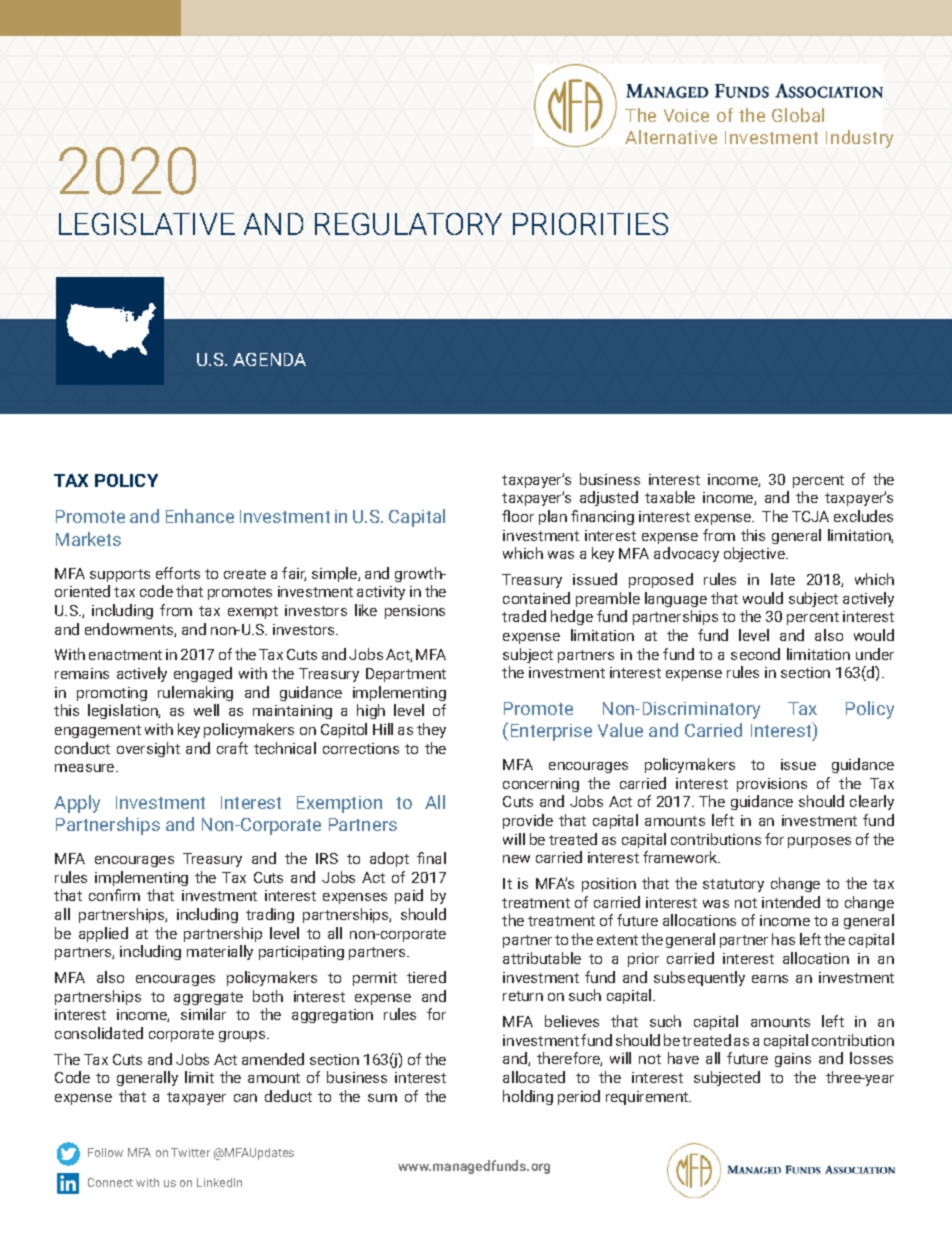 This screenshot has width=952, height=1233. What do you see at coordinates (147, 224) in the screenshot?
I see `LEGISLATIVE` at bounding box center [147, 224].
